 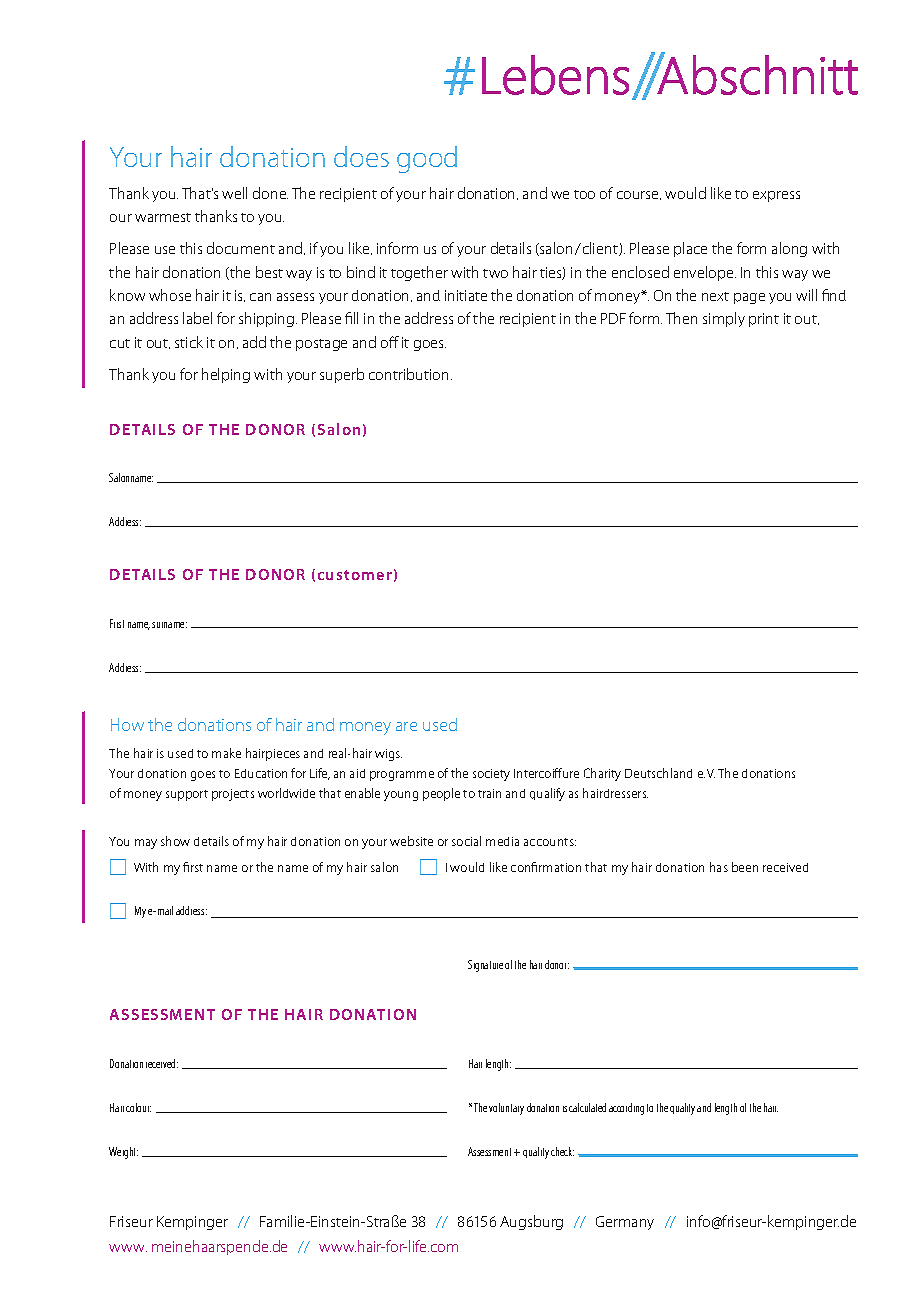 I want to click on express, so click(x=776, y=196).
